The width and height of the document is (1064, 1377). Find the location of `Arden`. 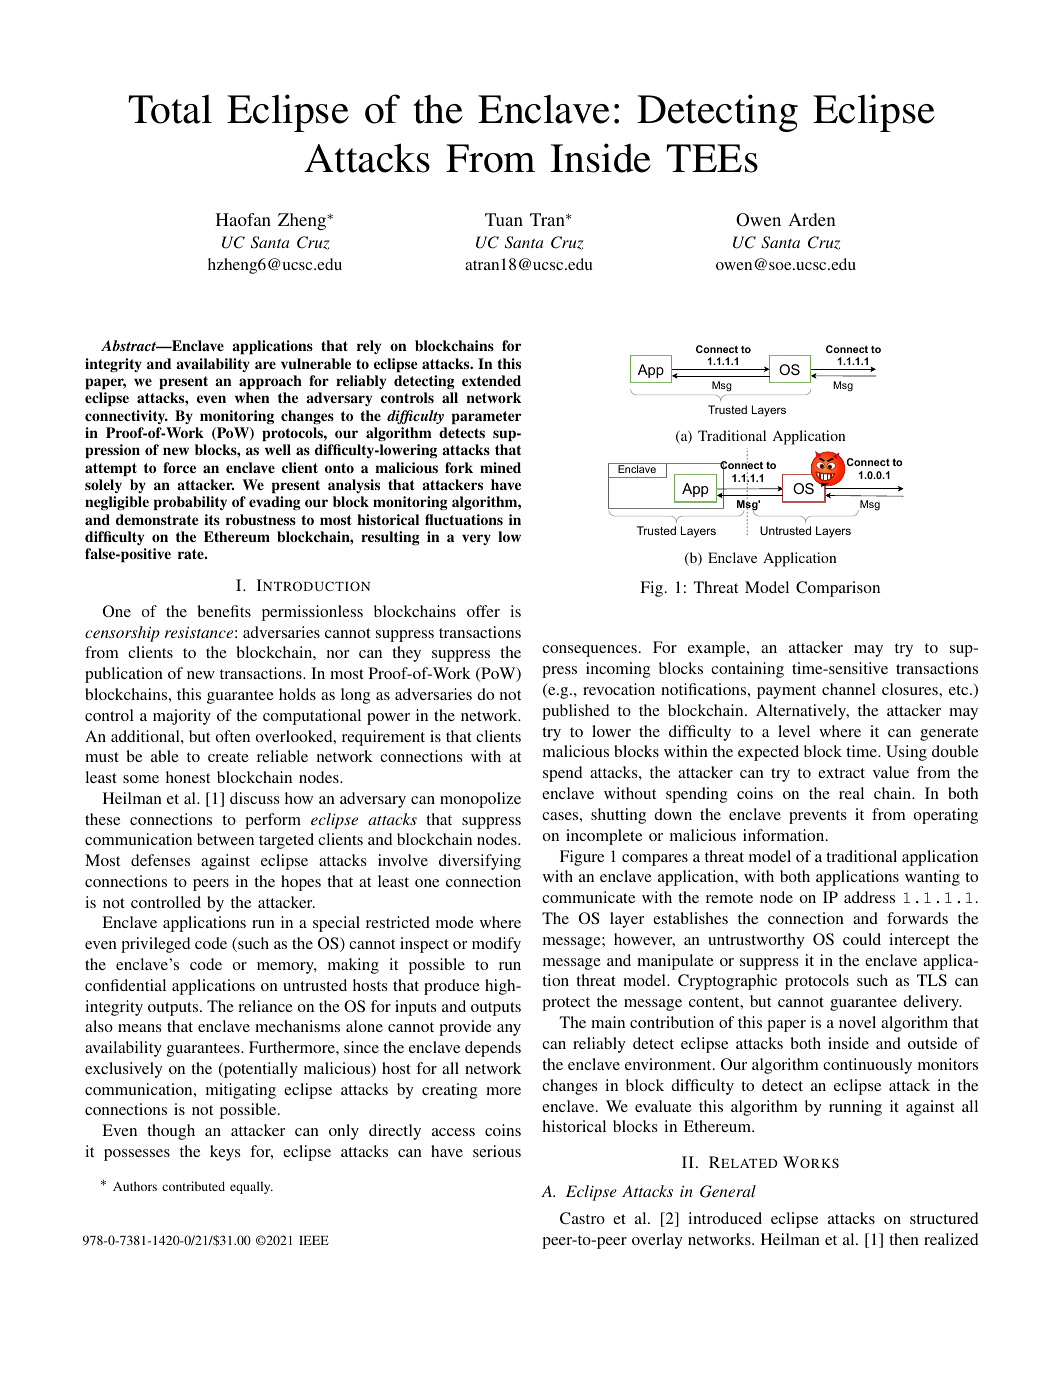

Arden is located at coordinates (812, 219).
